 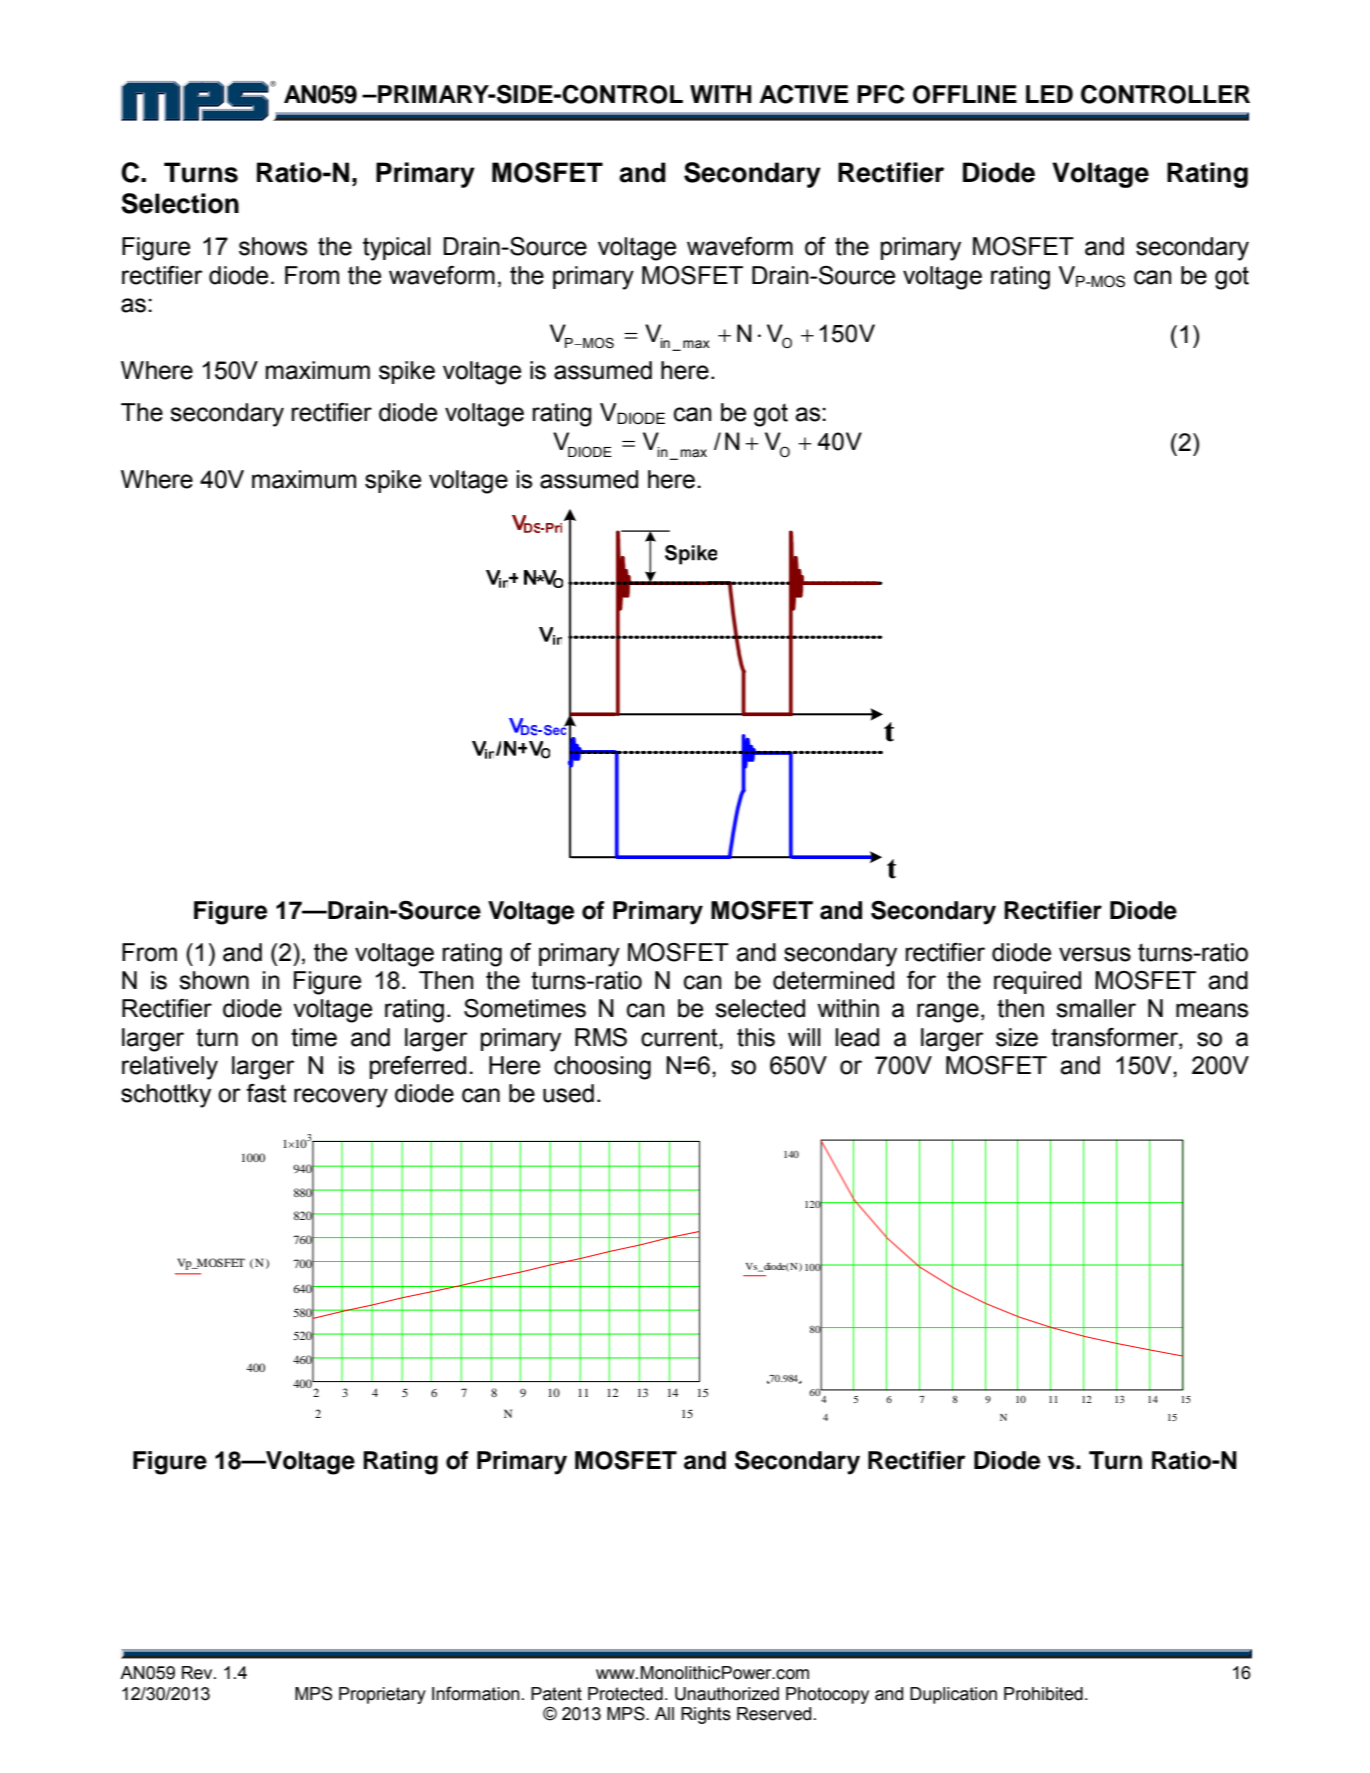 I want to click on shows, so click(x=273, y=246).
